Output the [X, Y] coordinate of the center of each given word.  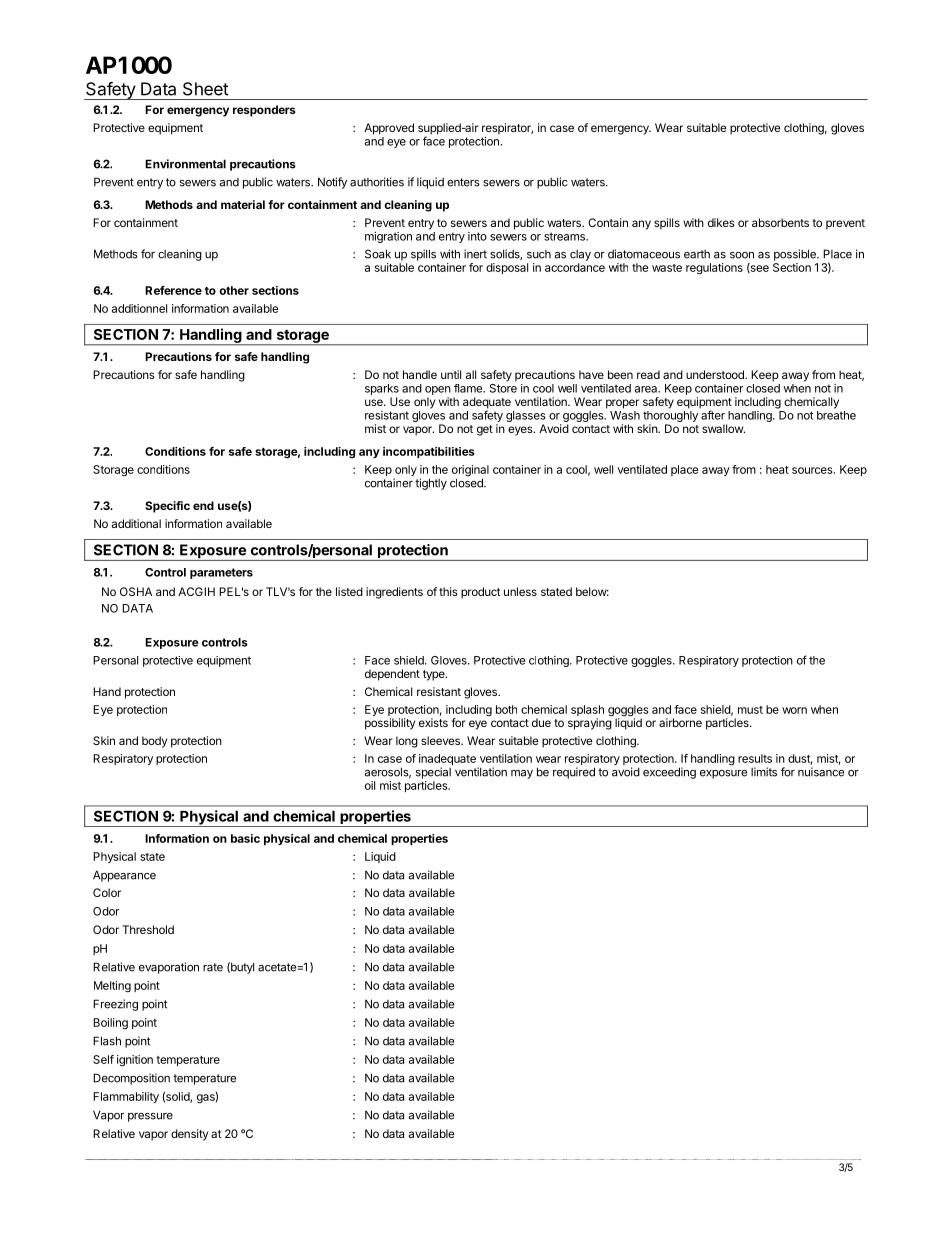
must [750, 710]
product [481, 593]
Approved [389, 129]
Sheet [206, 89]
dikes [721, 222]
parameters [221, 573]
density [189, 1135]
